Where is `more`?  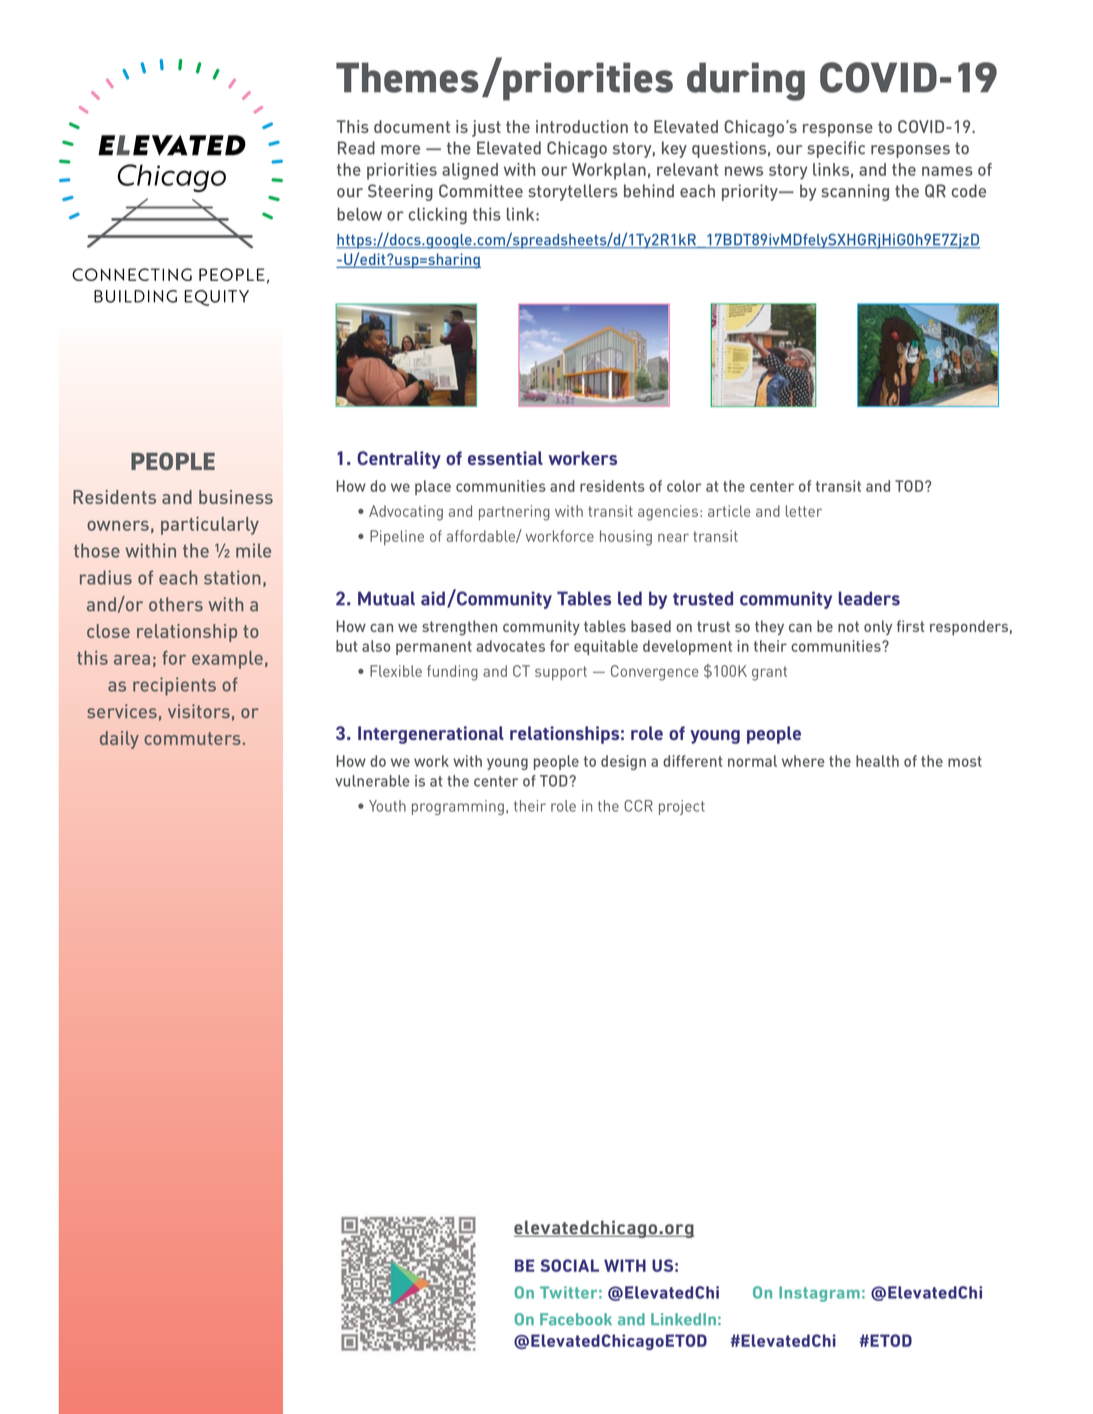
more is located at coordinates (400, 150).
